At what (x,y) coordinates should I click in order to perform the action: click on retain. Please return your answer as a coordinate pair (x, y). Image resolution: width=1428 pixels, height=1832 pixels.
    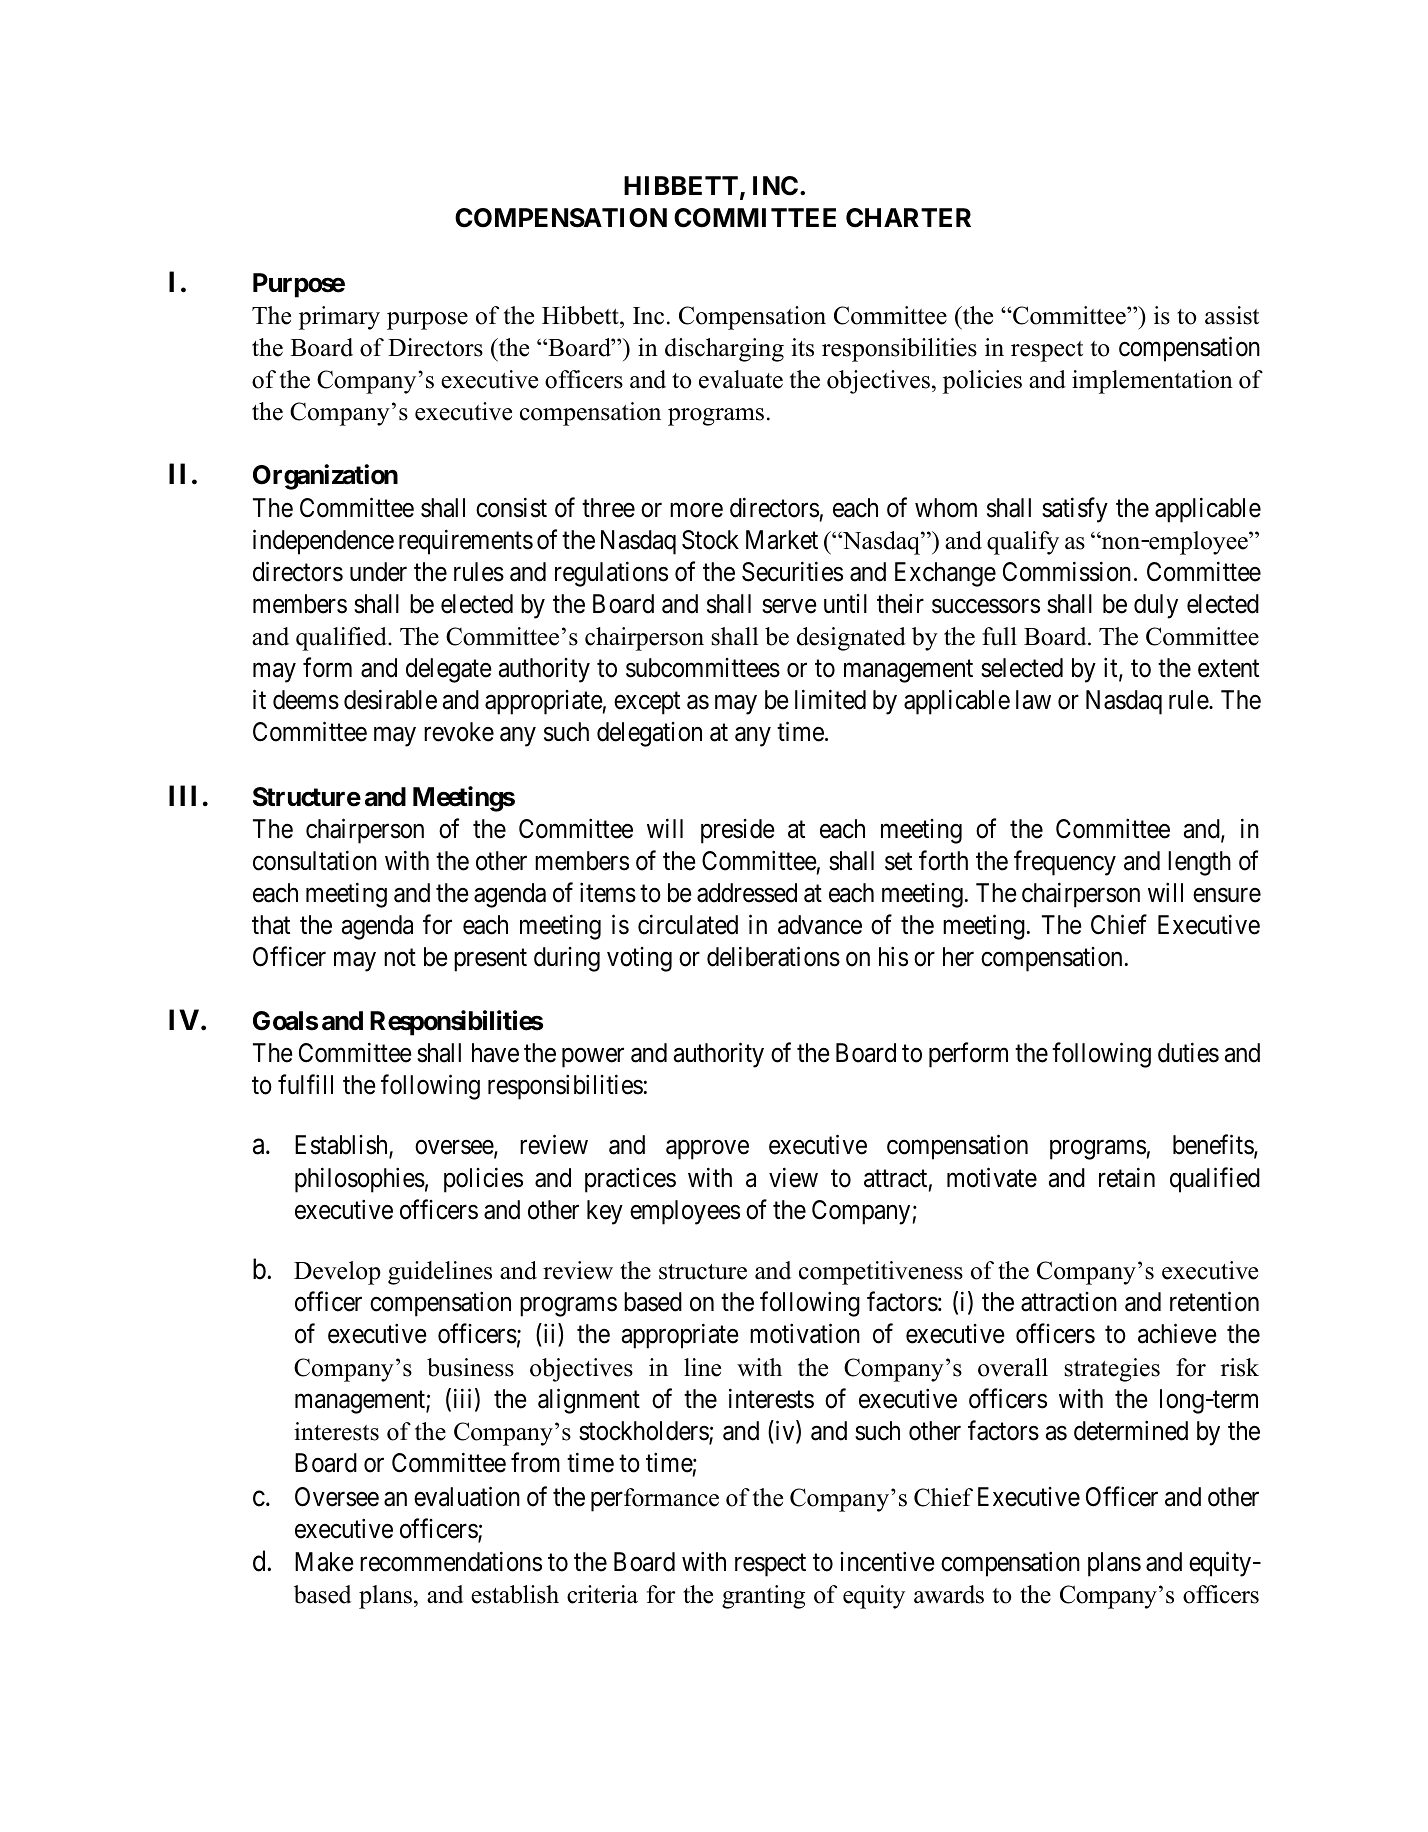
    Looking at the image, I should click on (1127, 1177).
